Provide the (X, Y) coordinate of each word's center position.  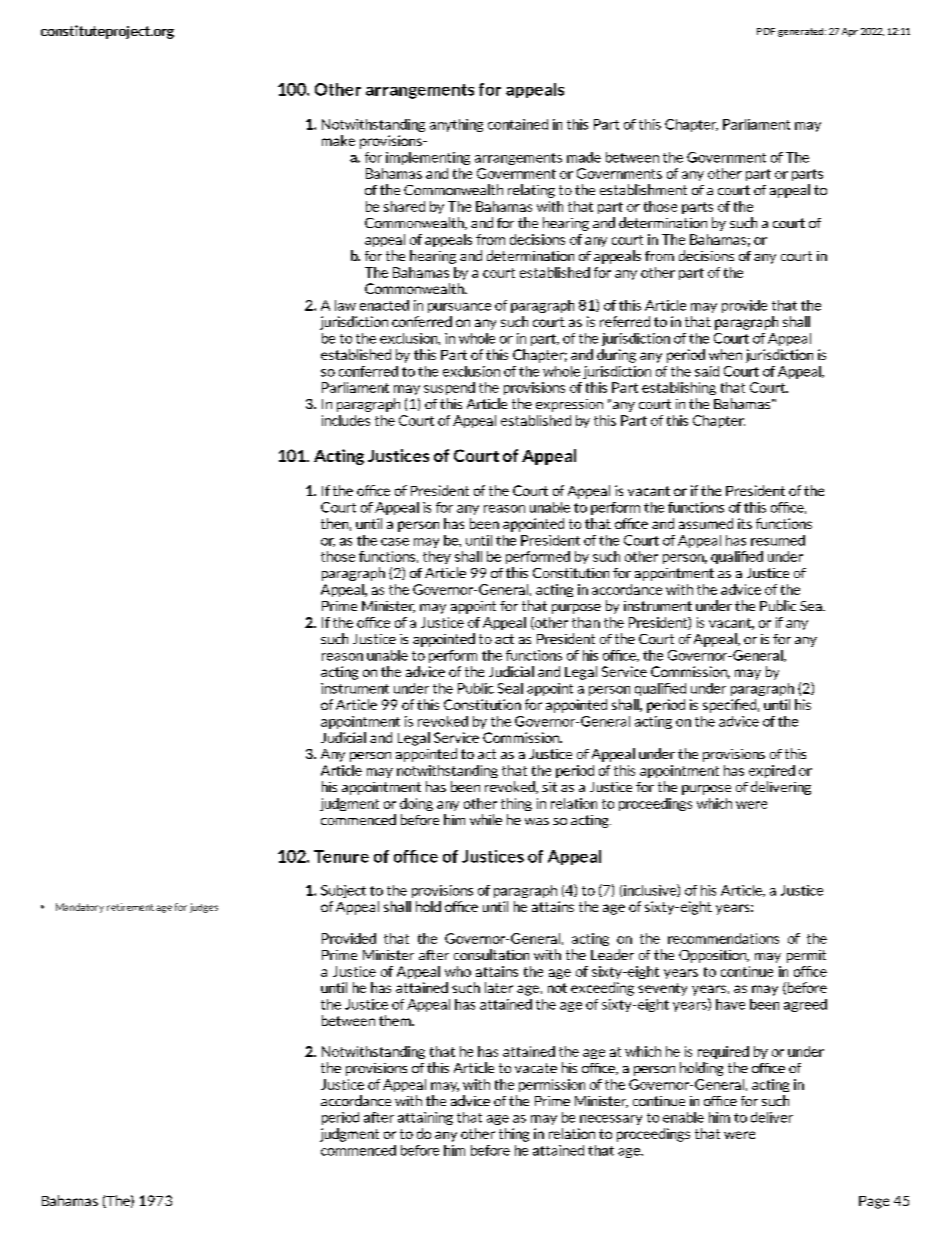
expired (772, 771)
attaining (425, 1118)
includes (346, 420)
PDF (766, 31)
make (338, 140)
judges (204, 908)
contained (518, 124)
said (707, 371)
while (486, 819)
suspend (449, 388)
